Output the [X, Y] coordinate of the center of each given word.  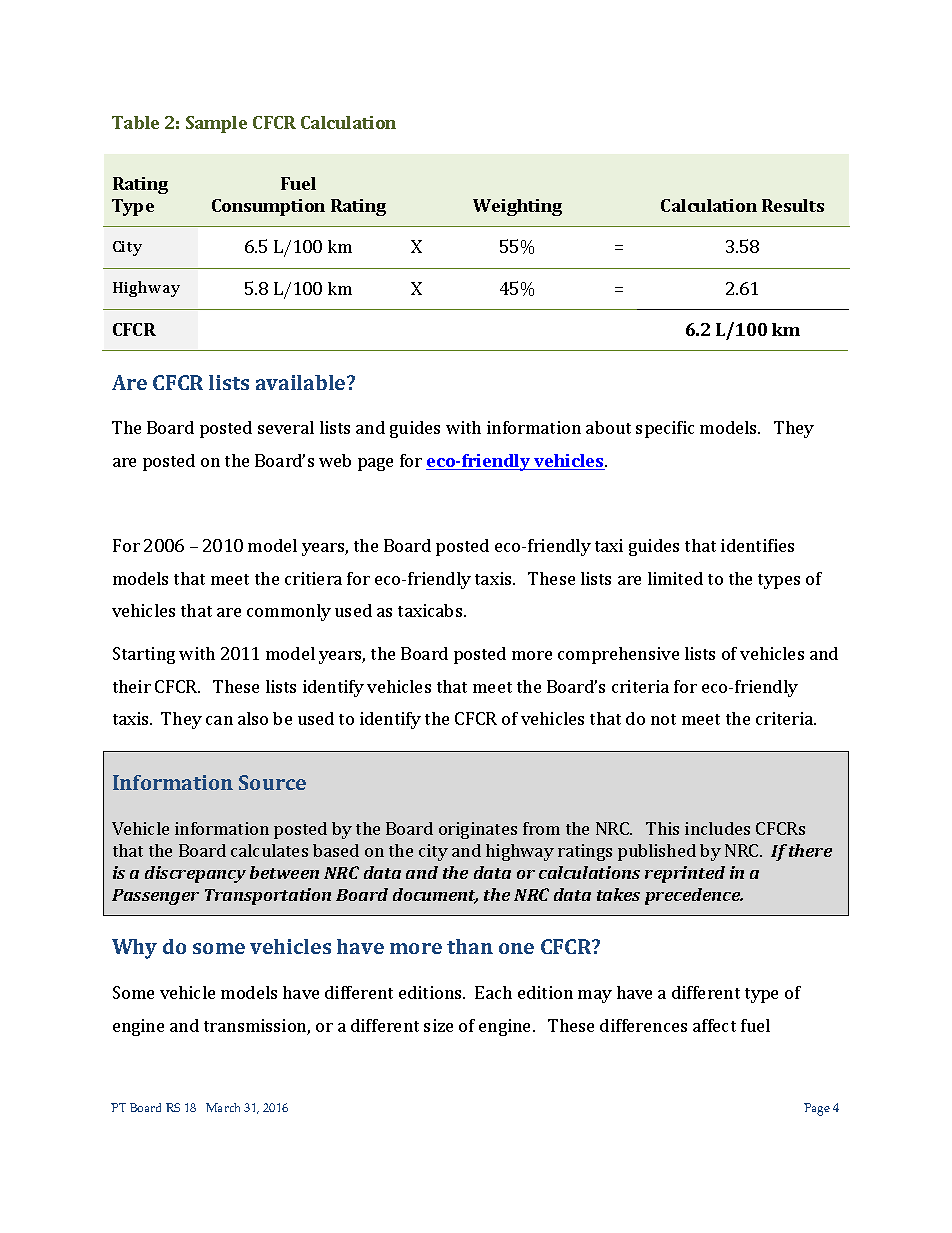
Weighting [517, 207]
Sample [216, 124]
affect [714, 1025]
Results [793, 205]
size [438, 1025]
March [223, 1107]
